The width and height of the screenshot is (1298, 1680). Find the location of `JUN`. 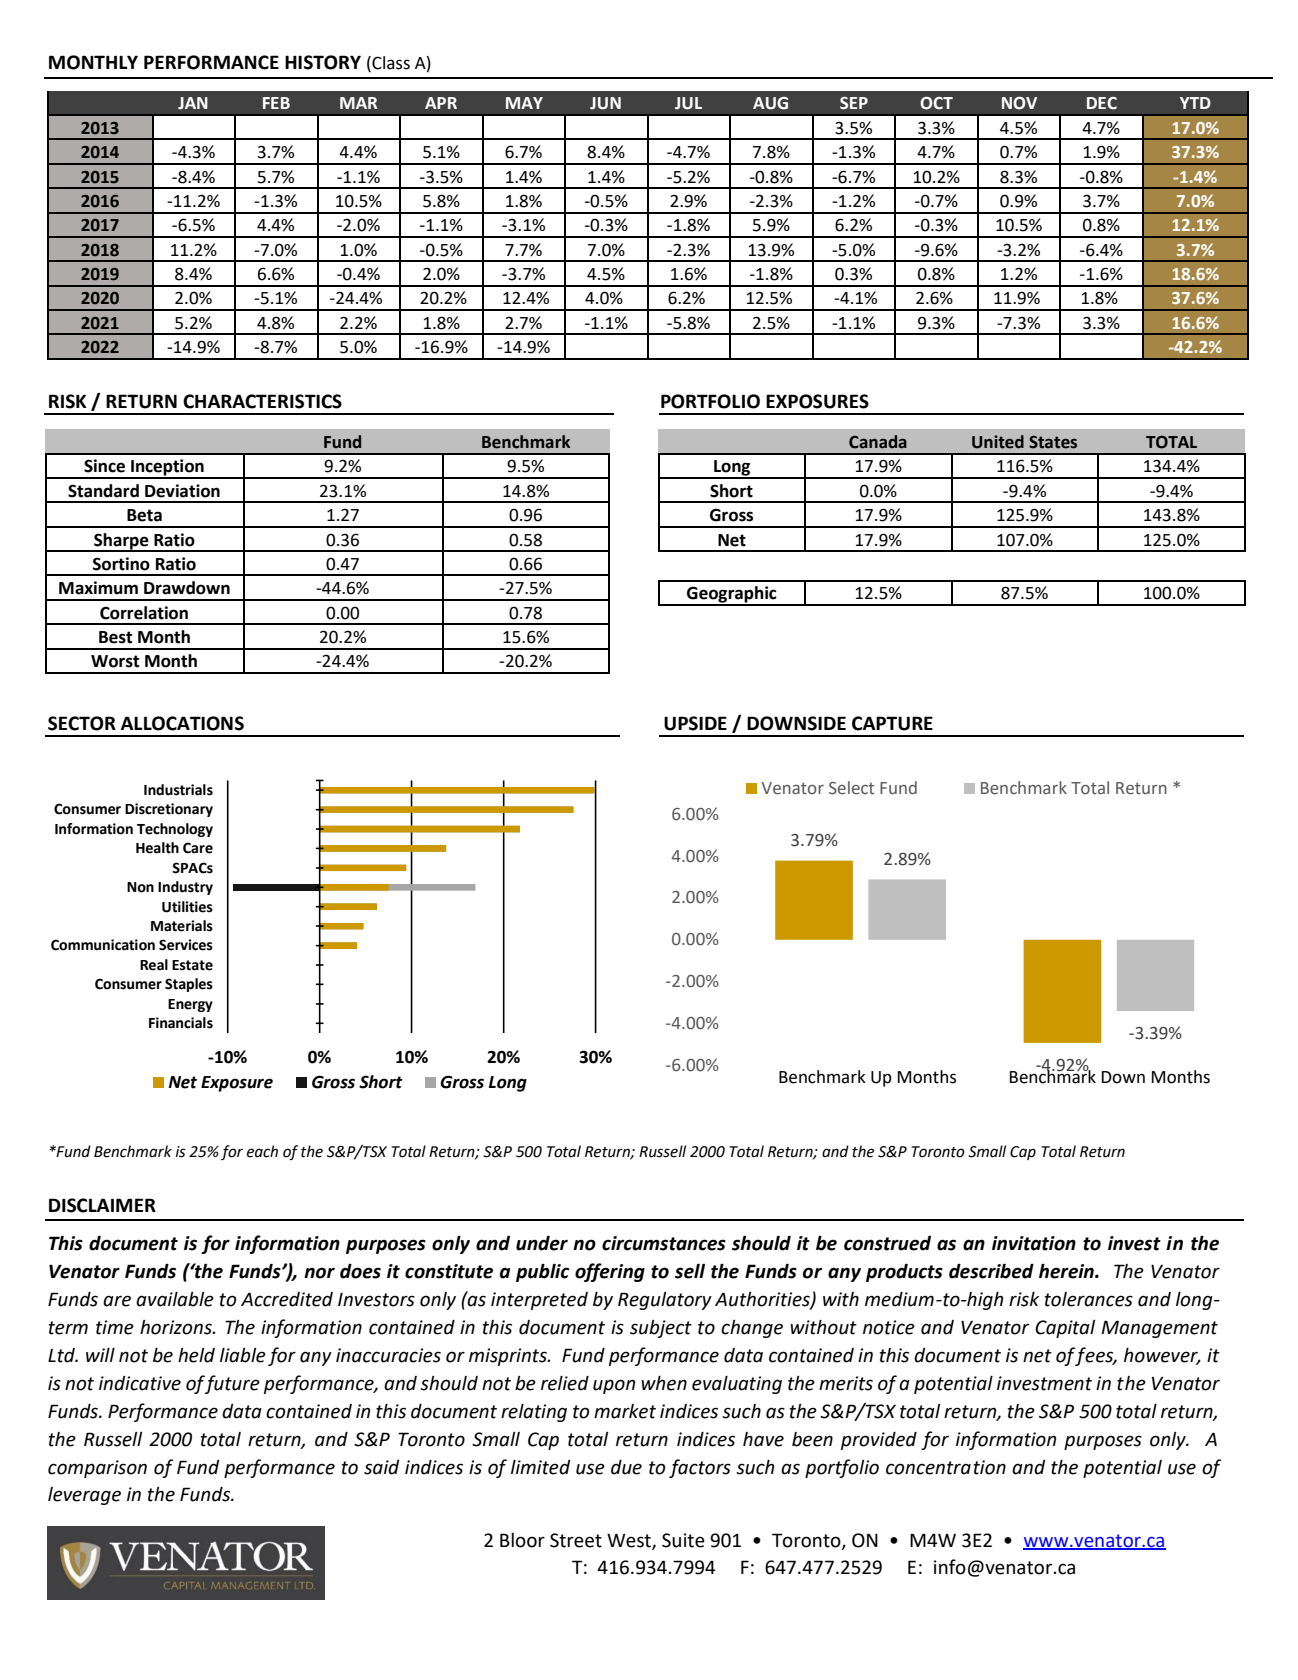

JUN is located at coordinates (605, 103).
